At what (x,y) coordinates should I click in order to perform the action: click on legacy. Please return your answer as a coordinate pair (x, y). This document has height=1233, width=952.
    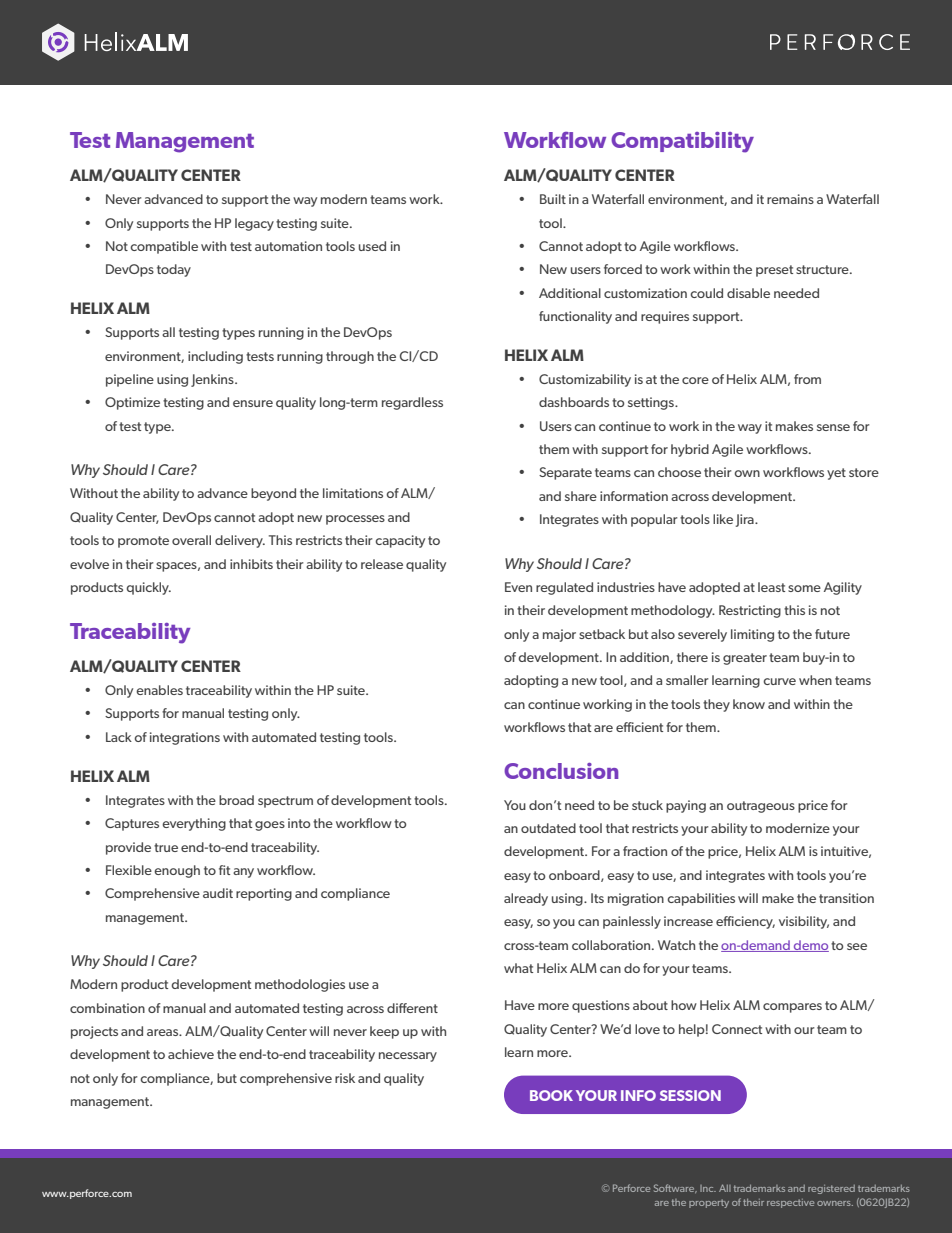
    Looking at the image, I should click on (254, 224).
